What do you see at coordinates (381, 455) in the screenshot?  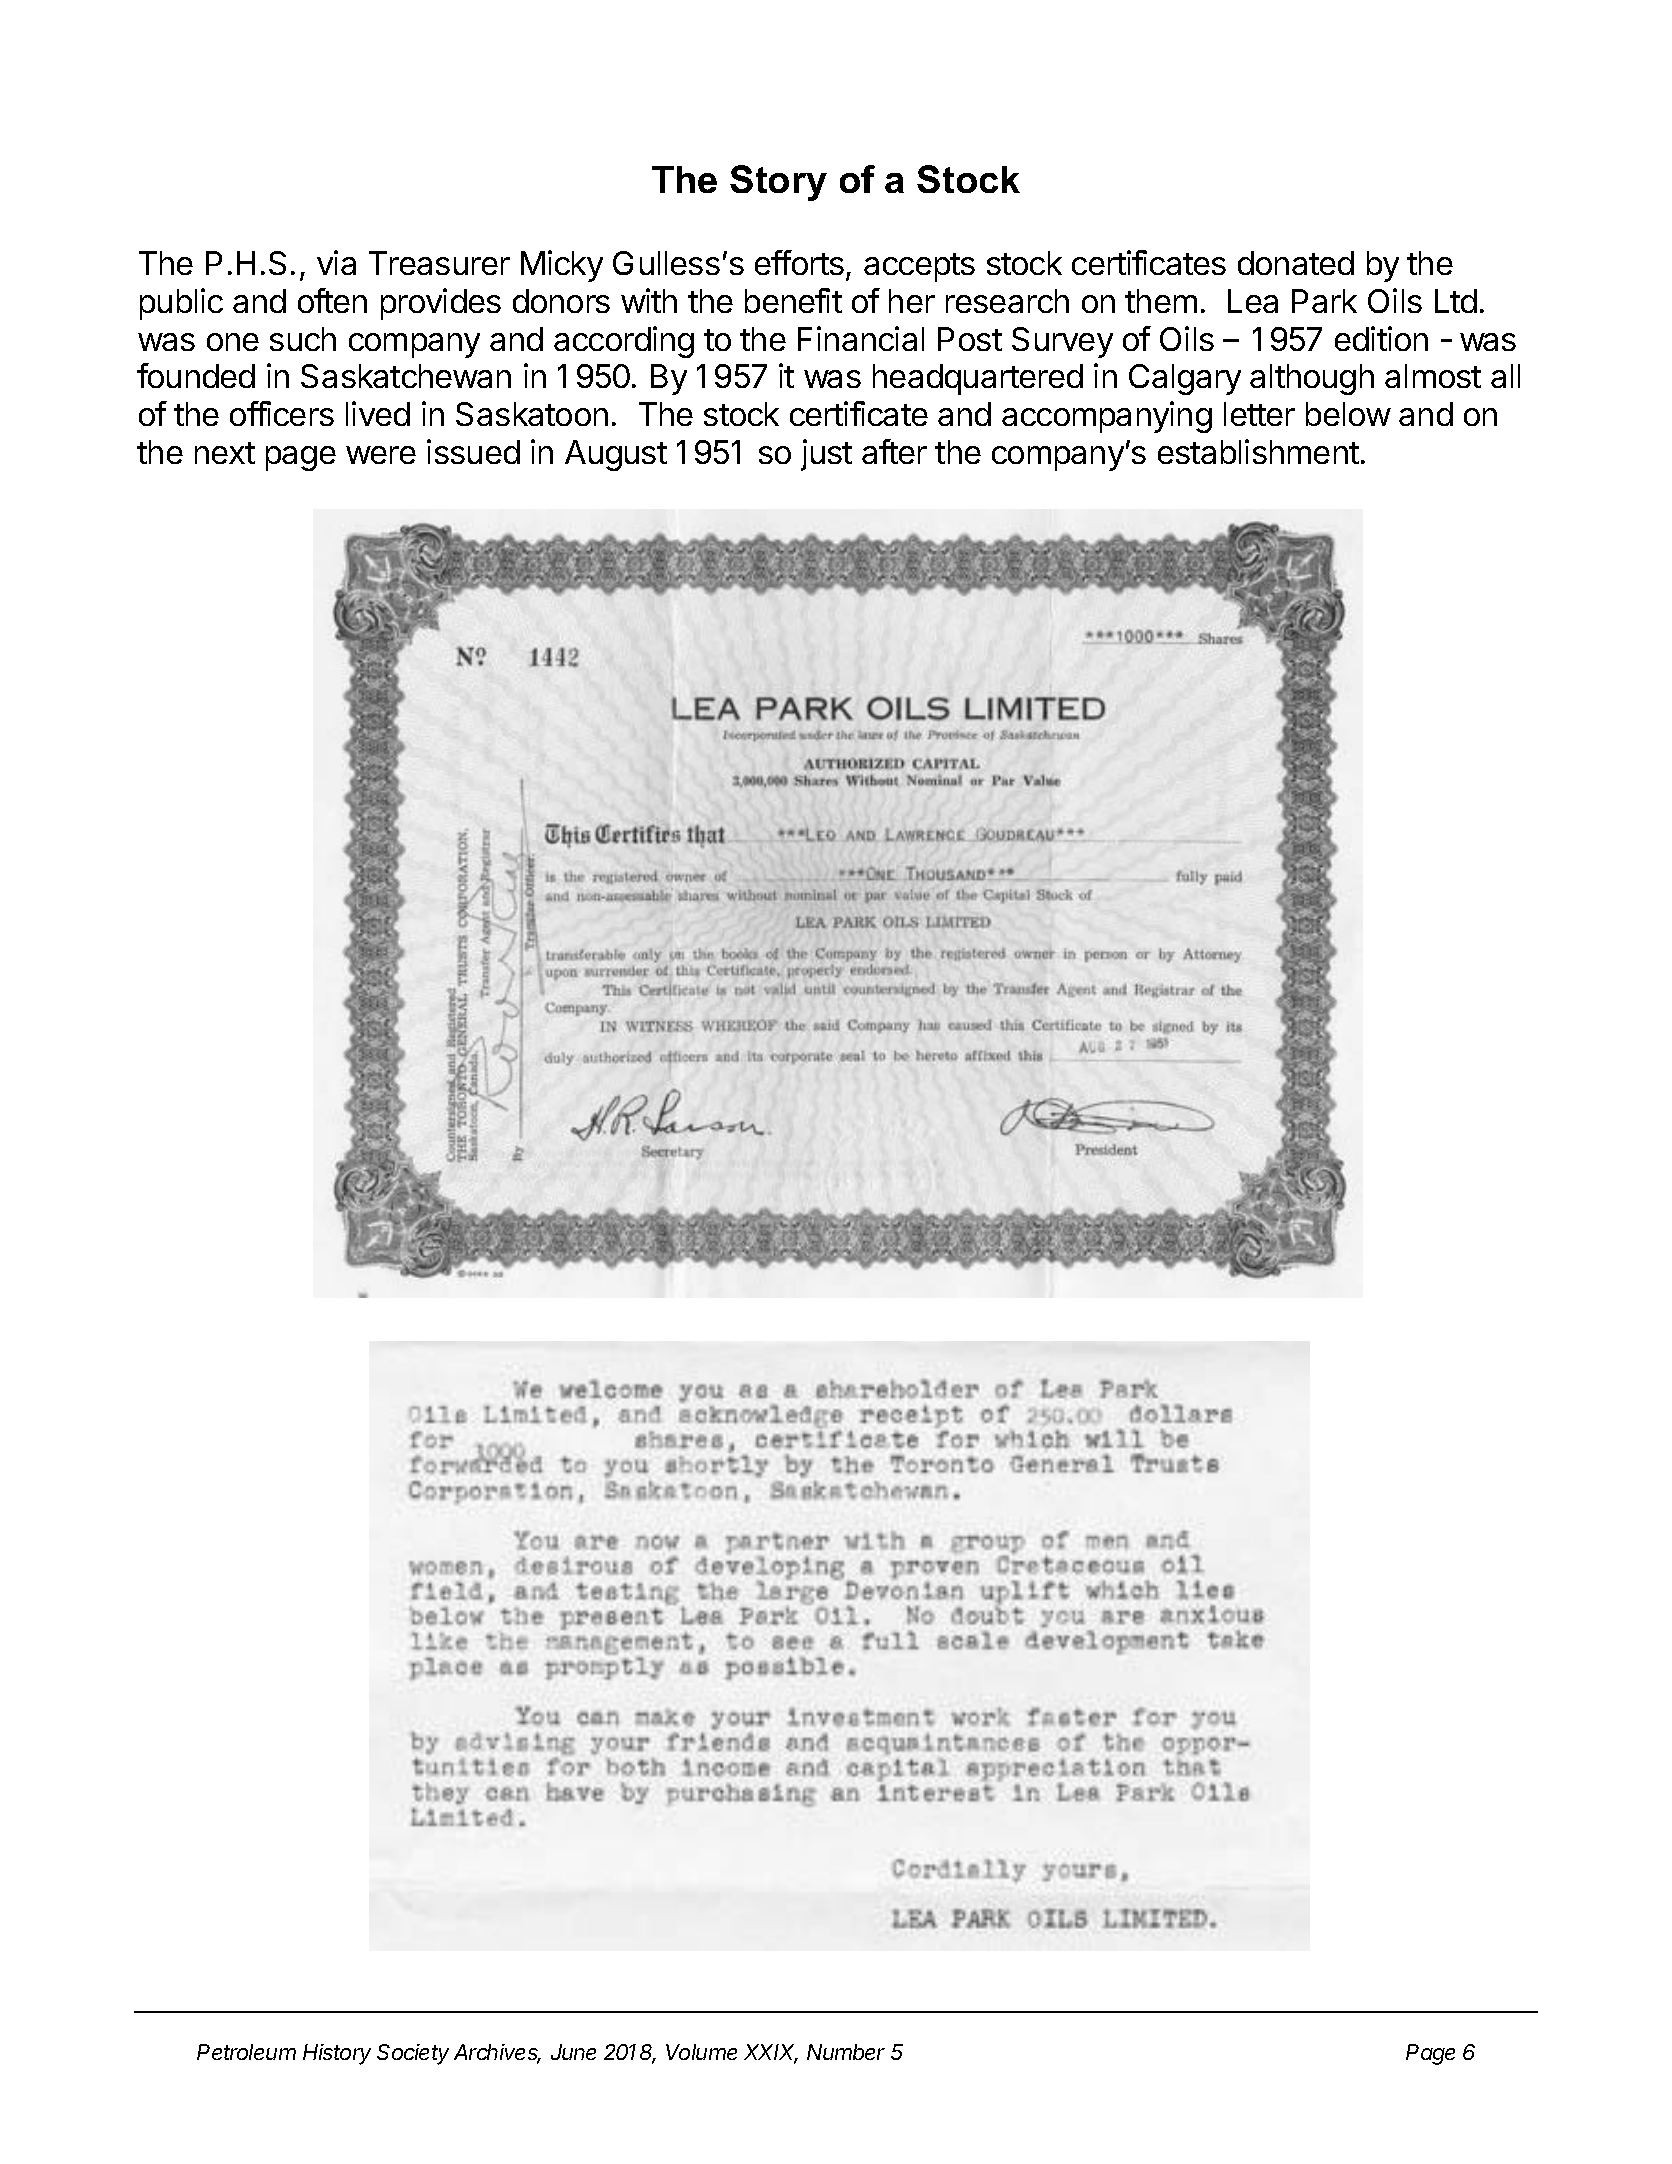 I see `were` at bounding box center [381, 455].
